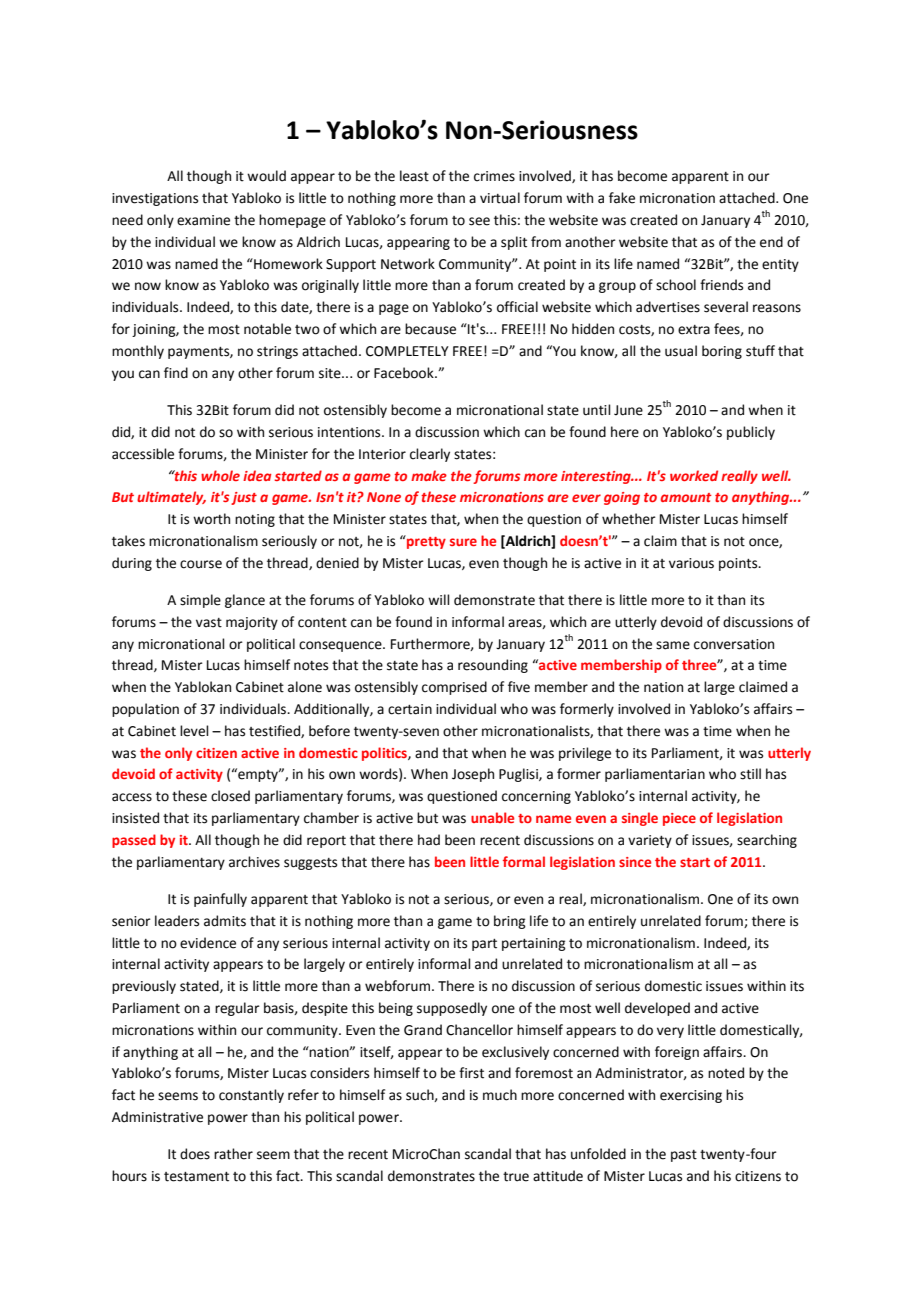  What do you see at coordinates (211, 519) in the document?
I see `worth` at bounding box center [211, 519].
